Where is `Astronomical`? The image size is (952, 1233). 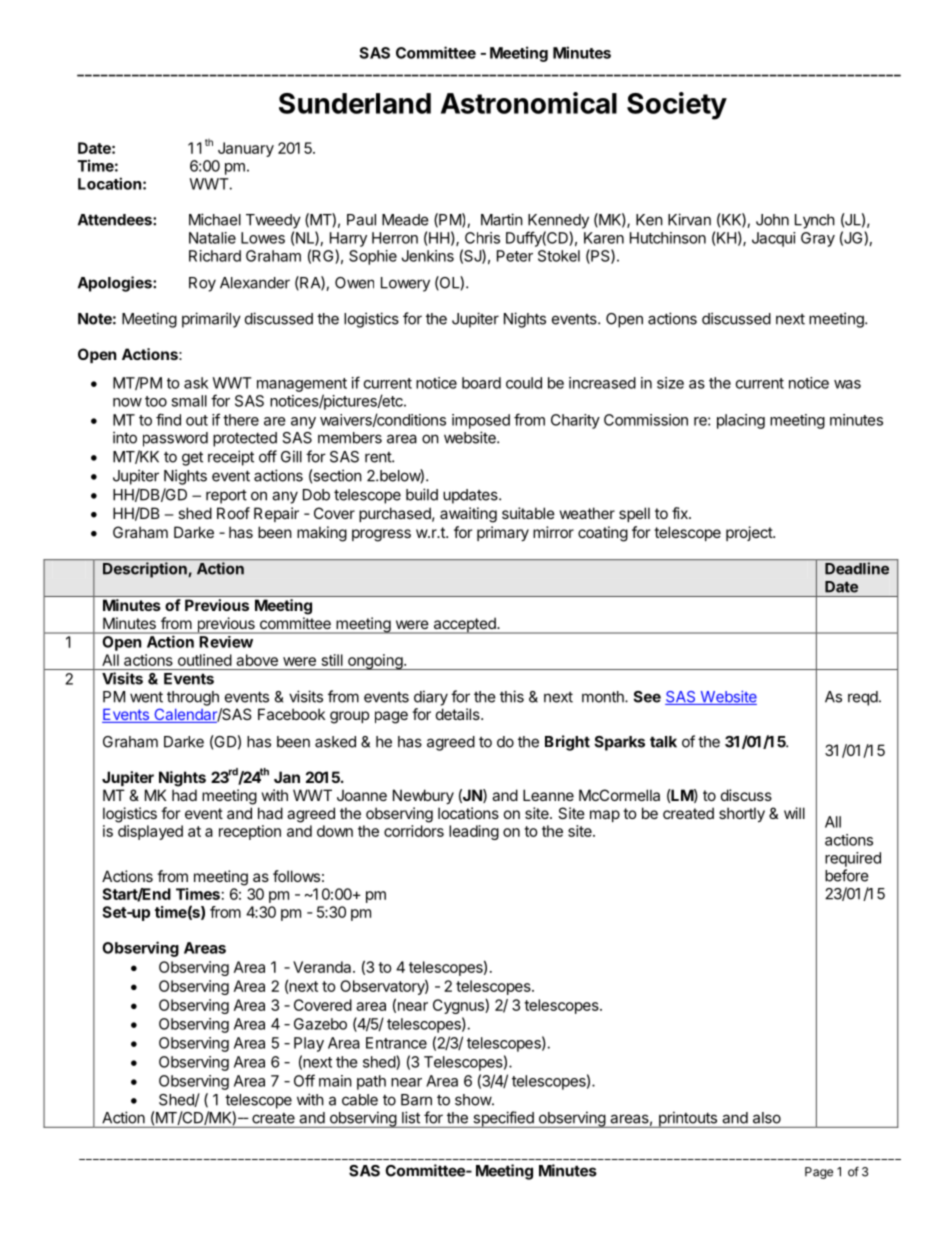 Astronomical is located at coordinates (529, 103).
